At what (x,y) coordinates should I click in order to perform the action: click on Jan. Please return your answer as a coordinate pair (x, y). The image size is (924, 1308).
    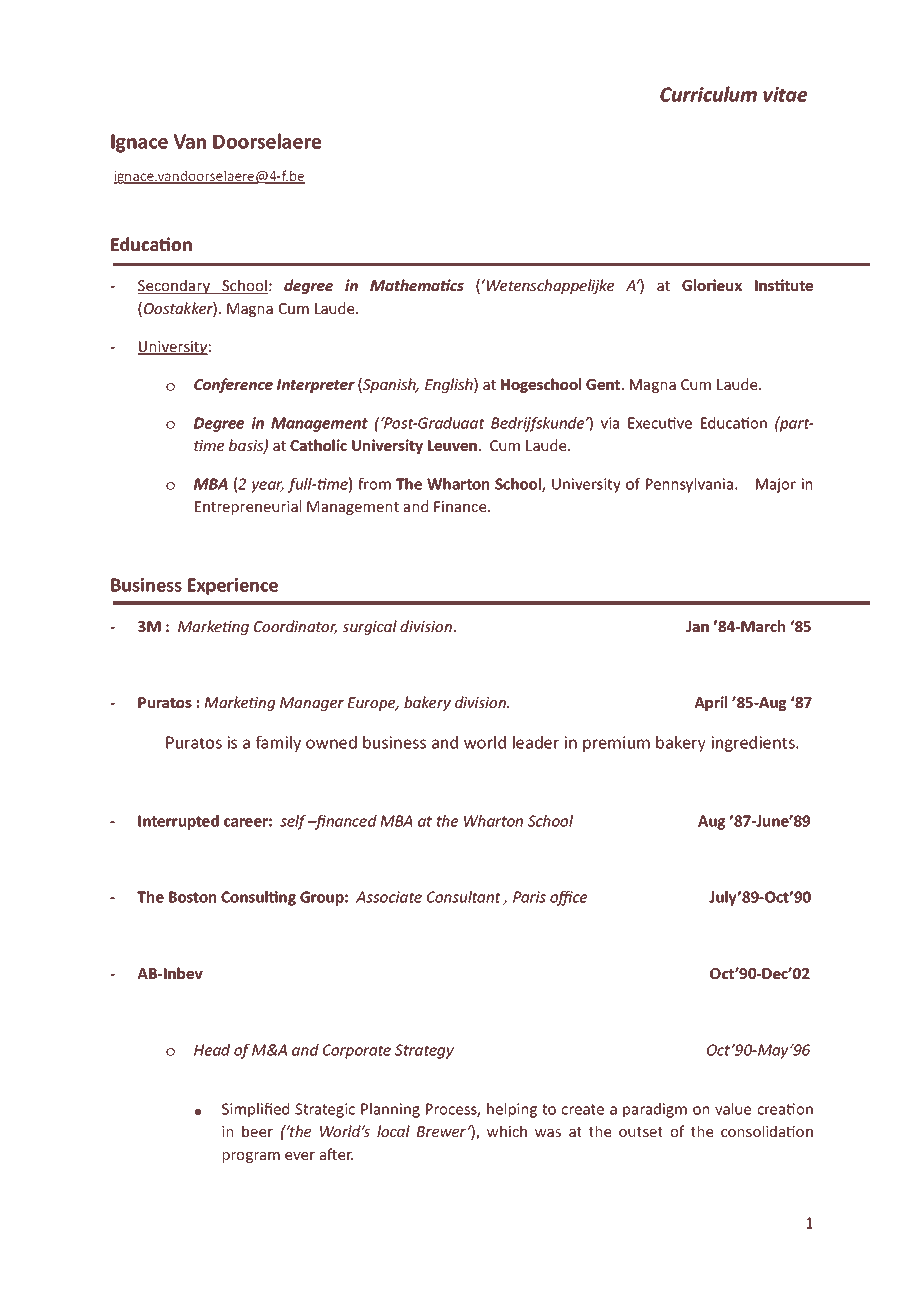
    Looking at the image, I should click on (697, 626).
